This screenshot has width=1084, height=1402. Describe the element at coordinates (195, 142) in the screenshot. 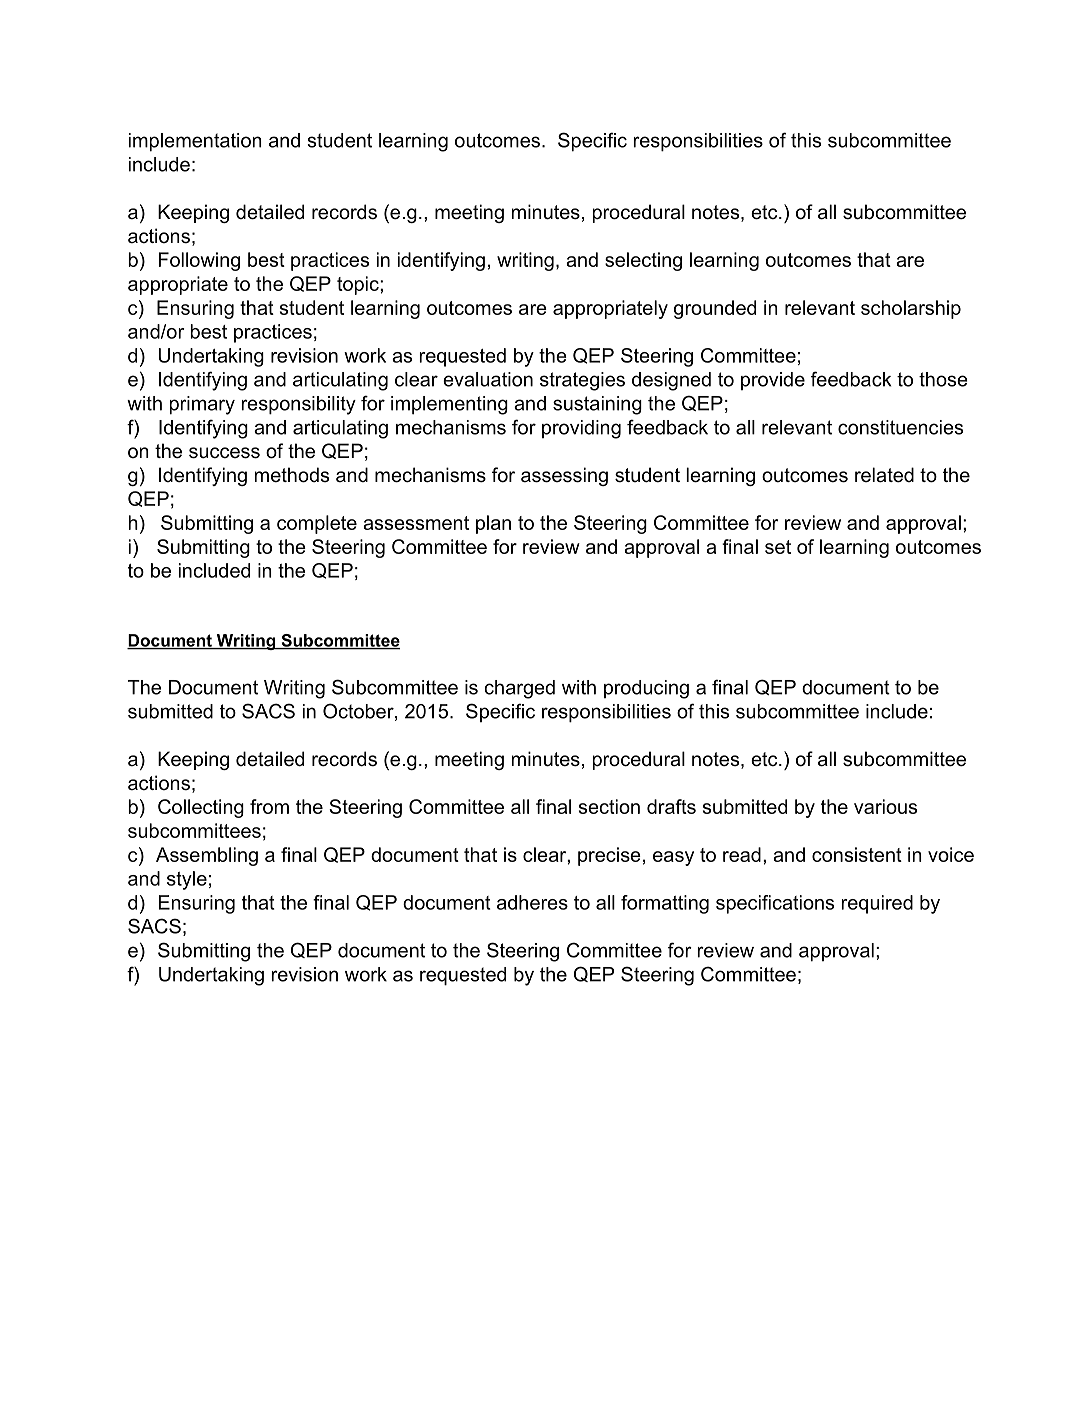

I see `implementation` at that location.
